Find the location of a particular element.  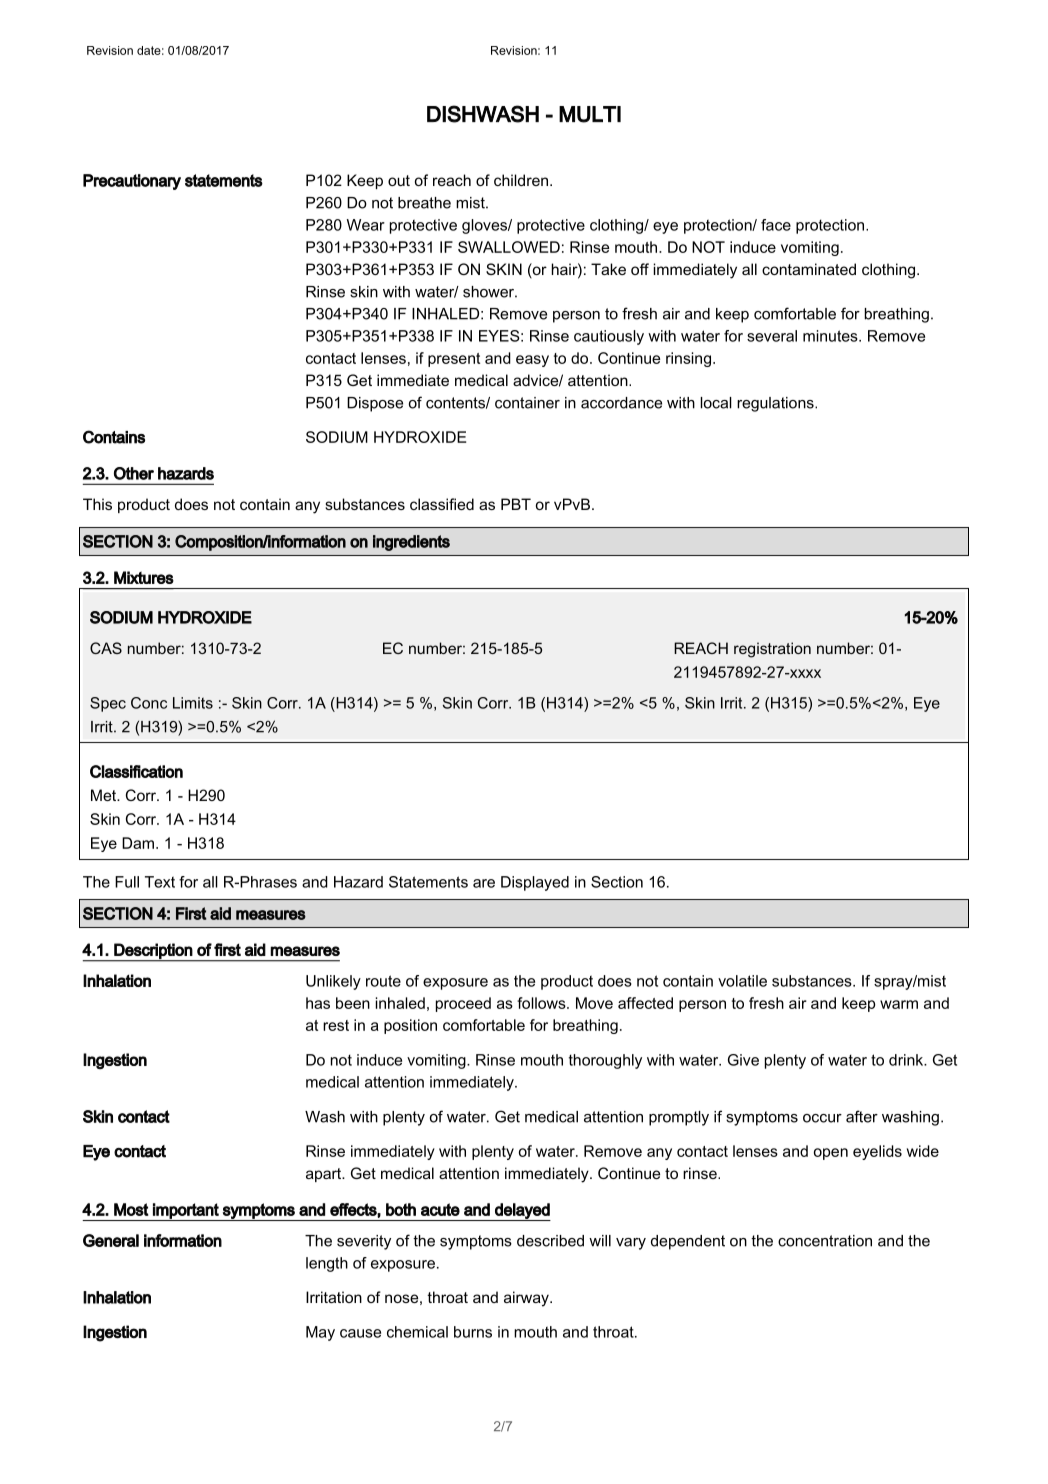

Limits is located at coordinates (193, 703).
